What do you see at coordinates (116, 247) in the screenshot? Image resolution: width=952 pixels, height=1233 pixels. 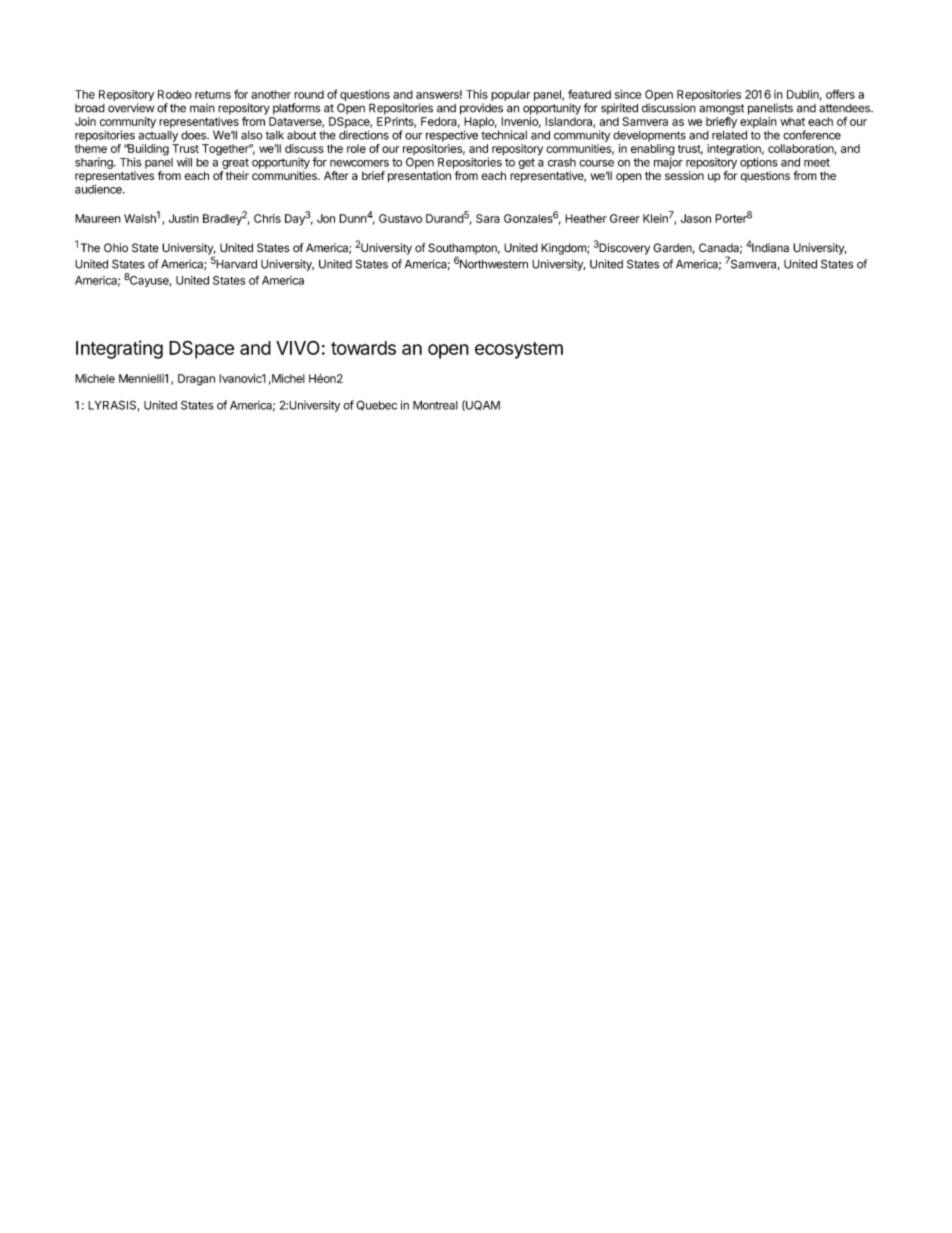 I see `Ohio` at bounding box center [116, 247].
